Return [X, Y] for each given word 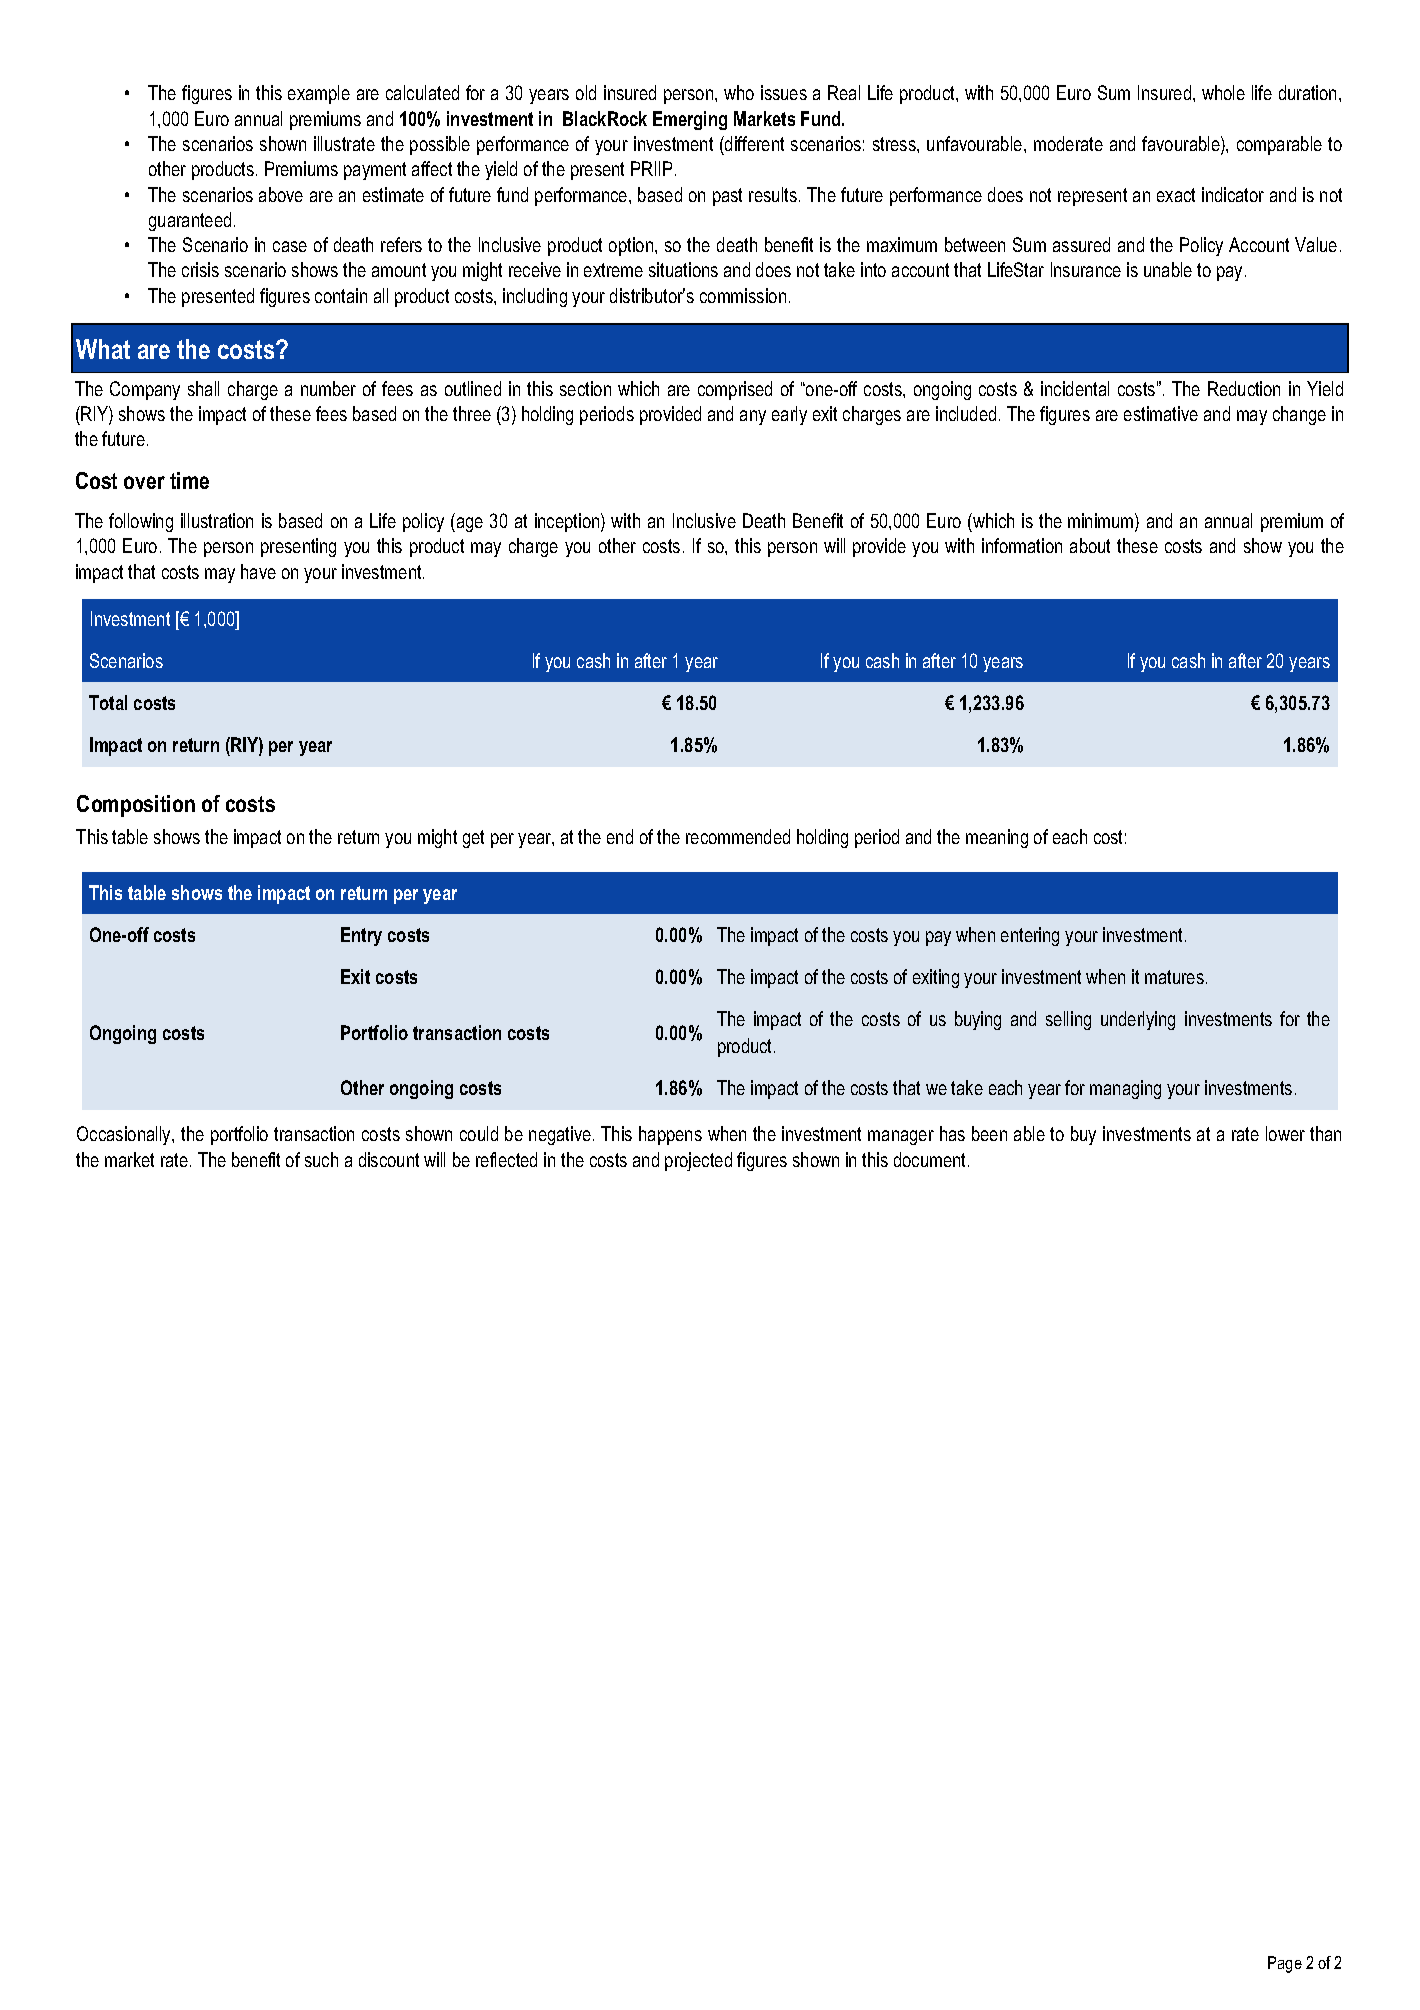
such [321, 1159]
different [753, 143]
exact [1176, 195]
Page [1285, 1964]
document [931, 1159]
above [281, 194]
